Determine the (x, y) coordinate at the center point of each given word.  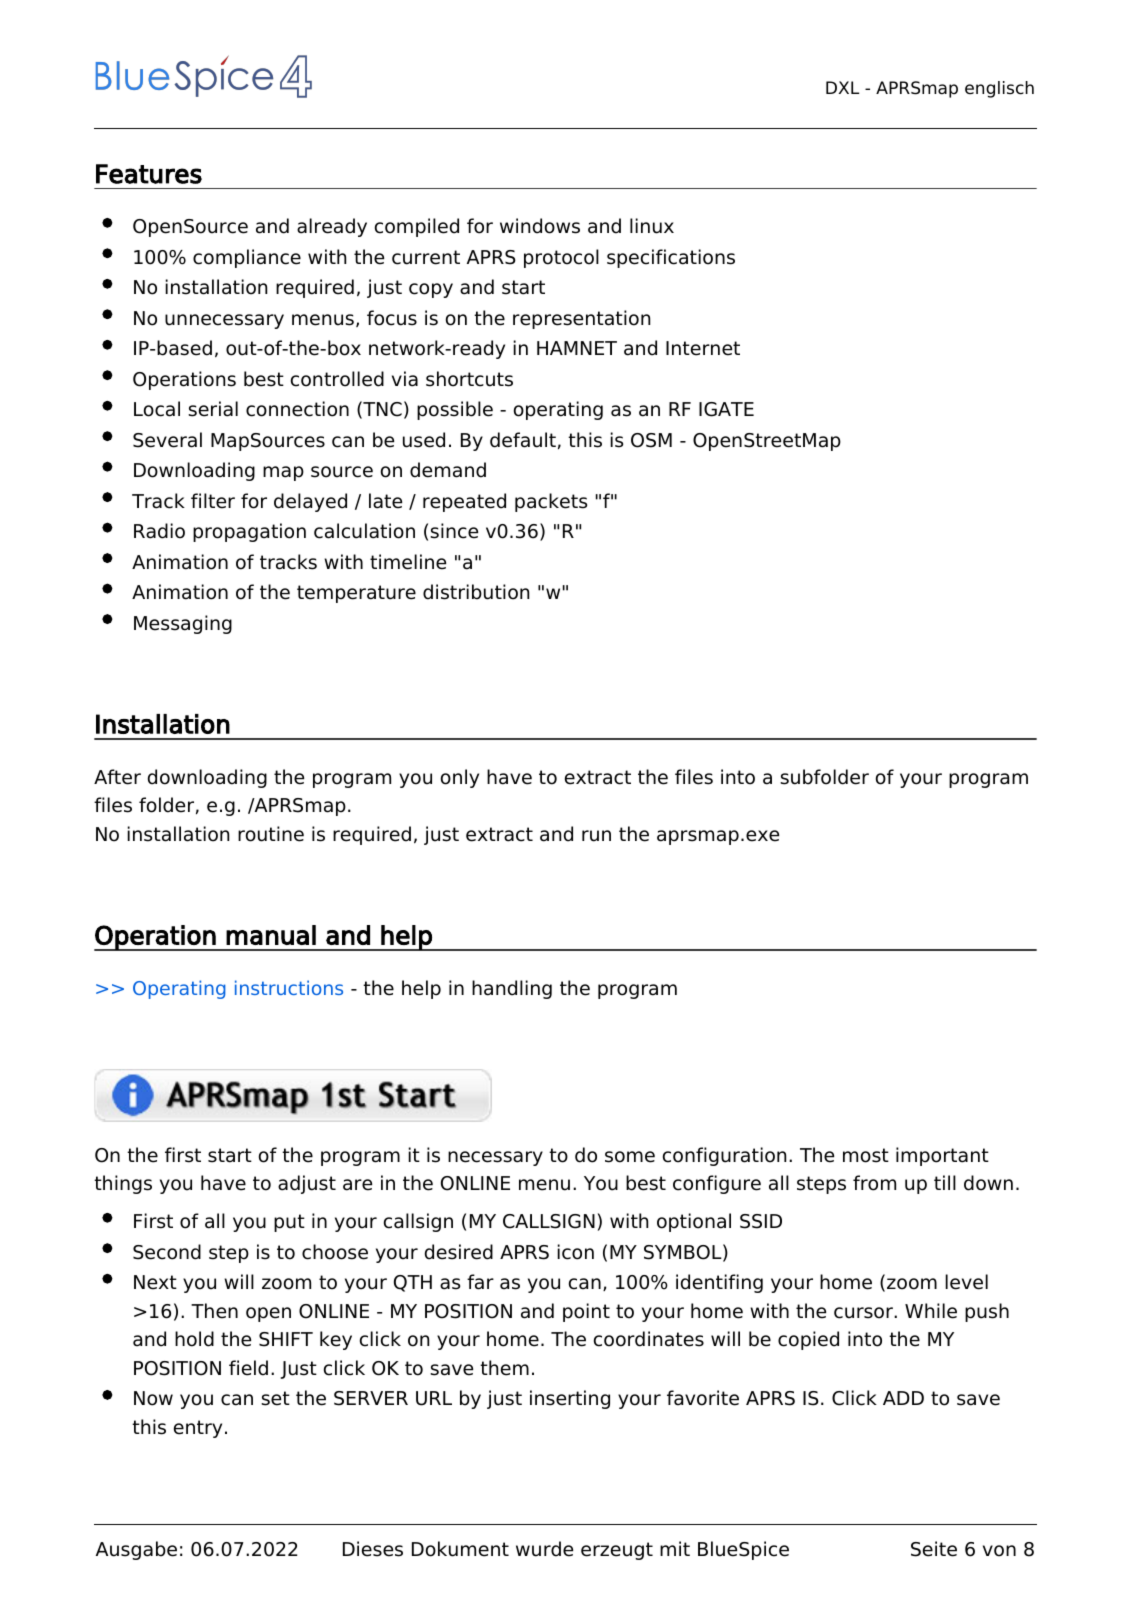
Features (149, 174)
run (596, 836)
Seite (934, 1549)
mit (675, 1548)
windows (540, 226)
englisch (999, 89)
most (866, 1155)
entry (198, 1429)
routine (271, 834)
